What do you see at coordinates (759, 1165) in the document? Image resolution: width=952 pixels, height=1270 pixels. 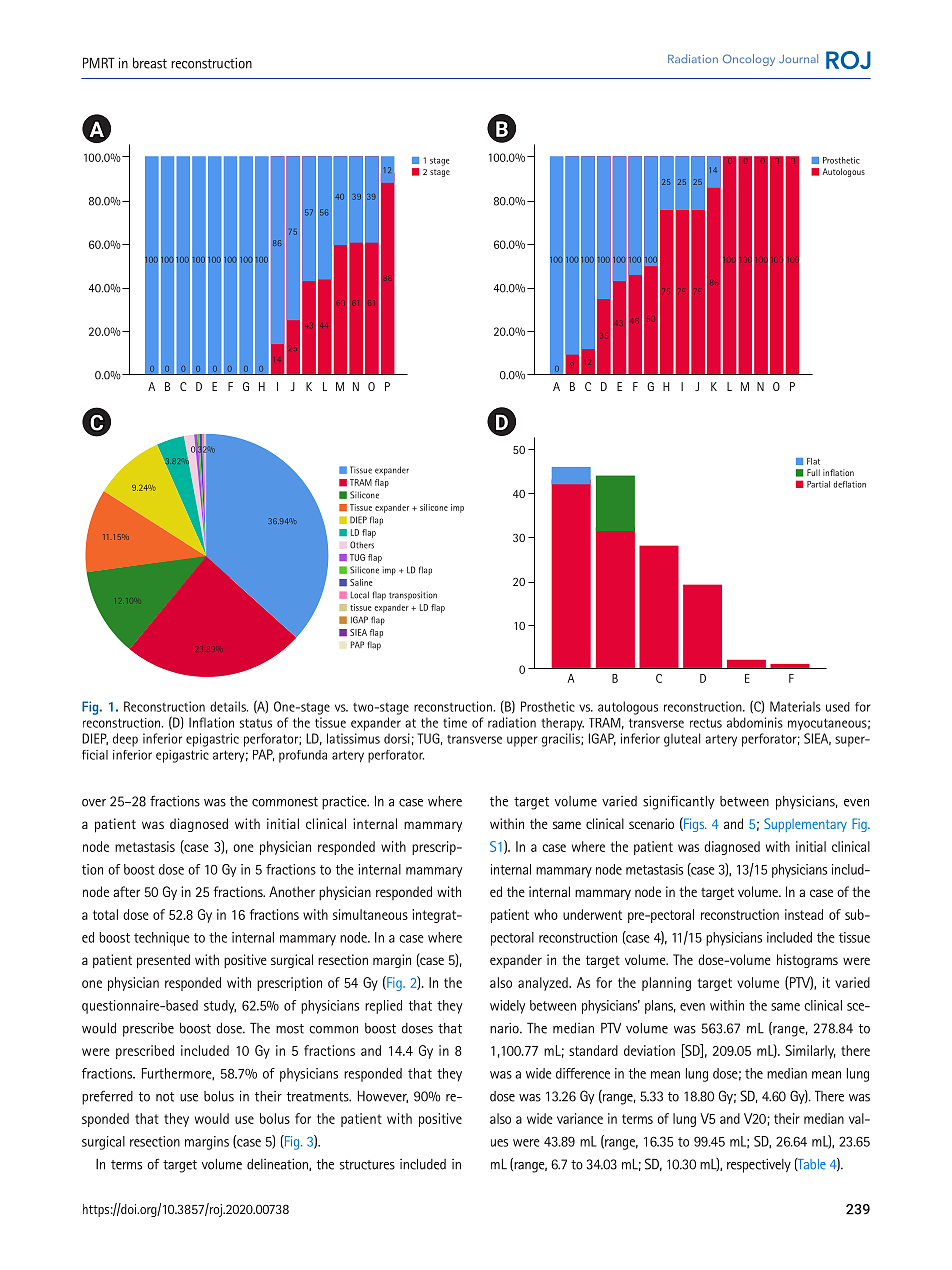 I see `respectively` at bounding box center [759, 1165].
